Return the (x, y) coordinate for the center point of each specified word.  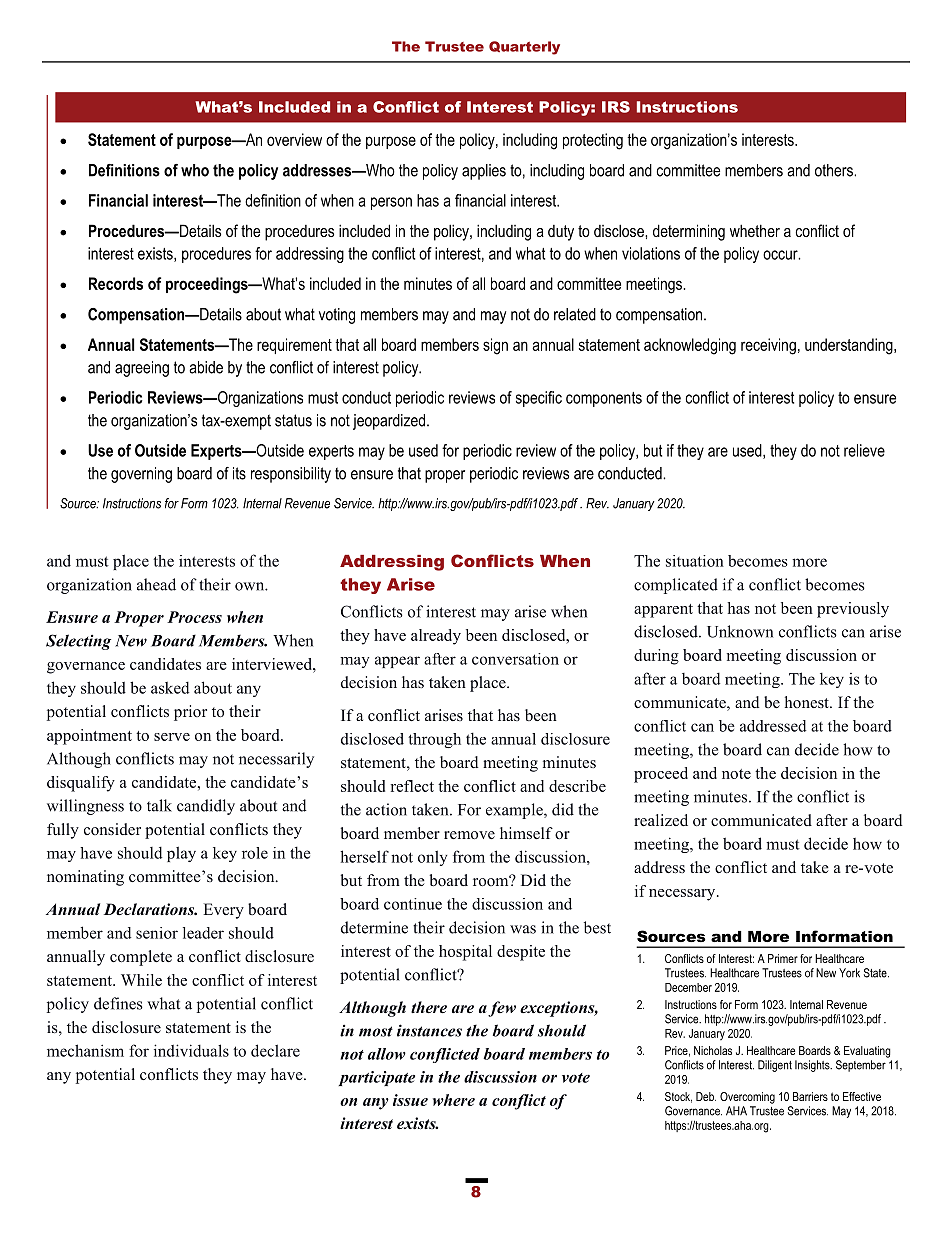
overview (294, 139)
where (454, 1100)
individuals (191, 1050)
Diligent (775, 1066)
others (835, 170)
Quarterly (524, 48)
